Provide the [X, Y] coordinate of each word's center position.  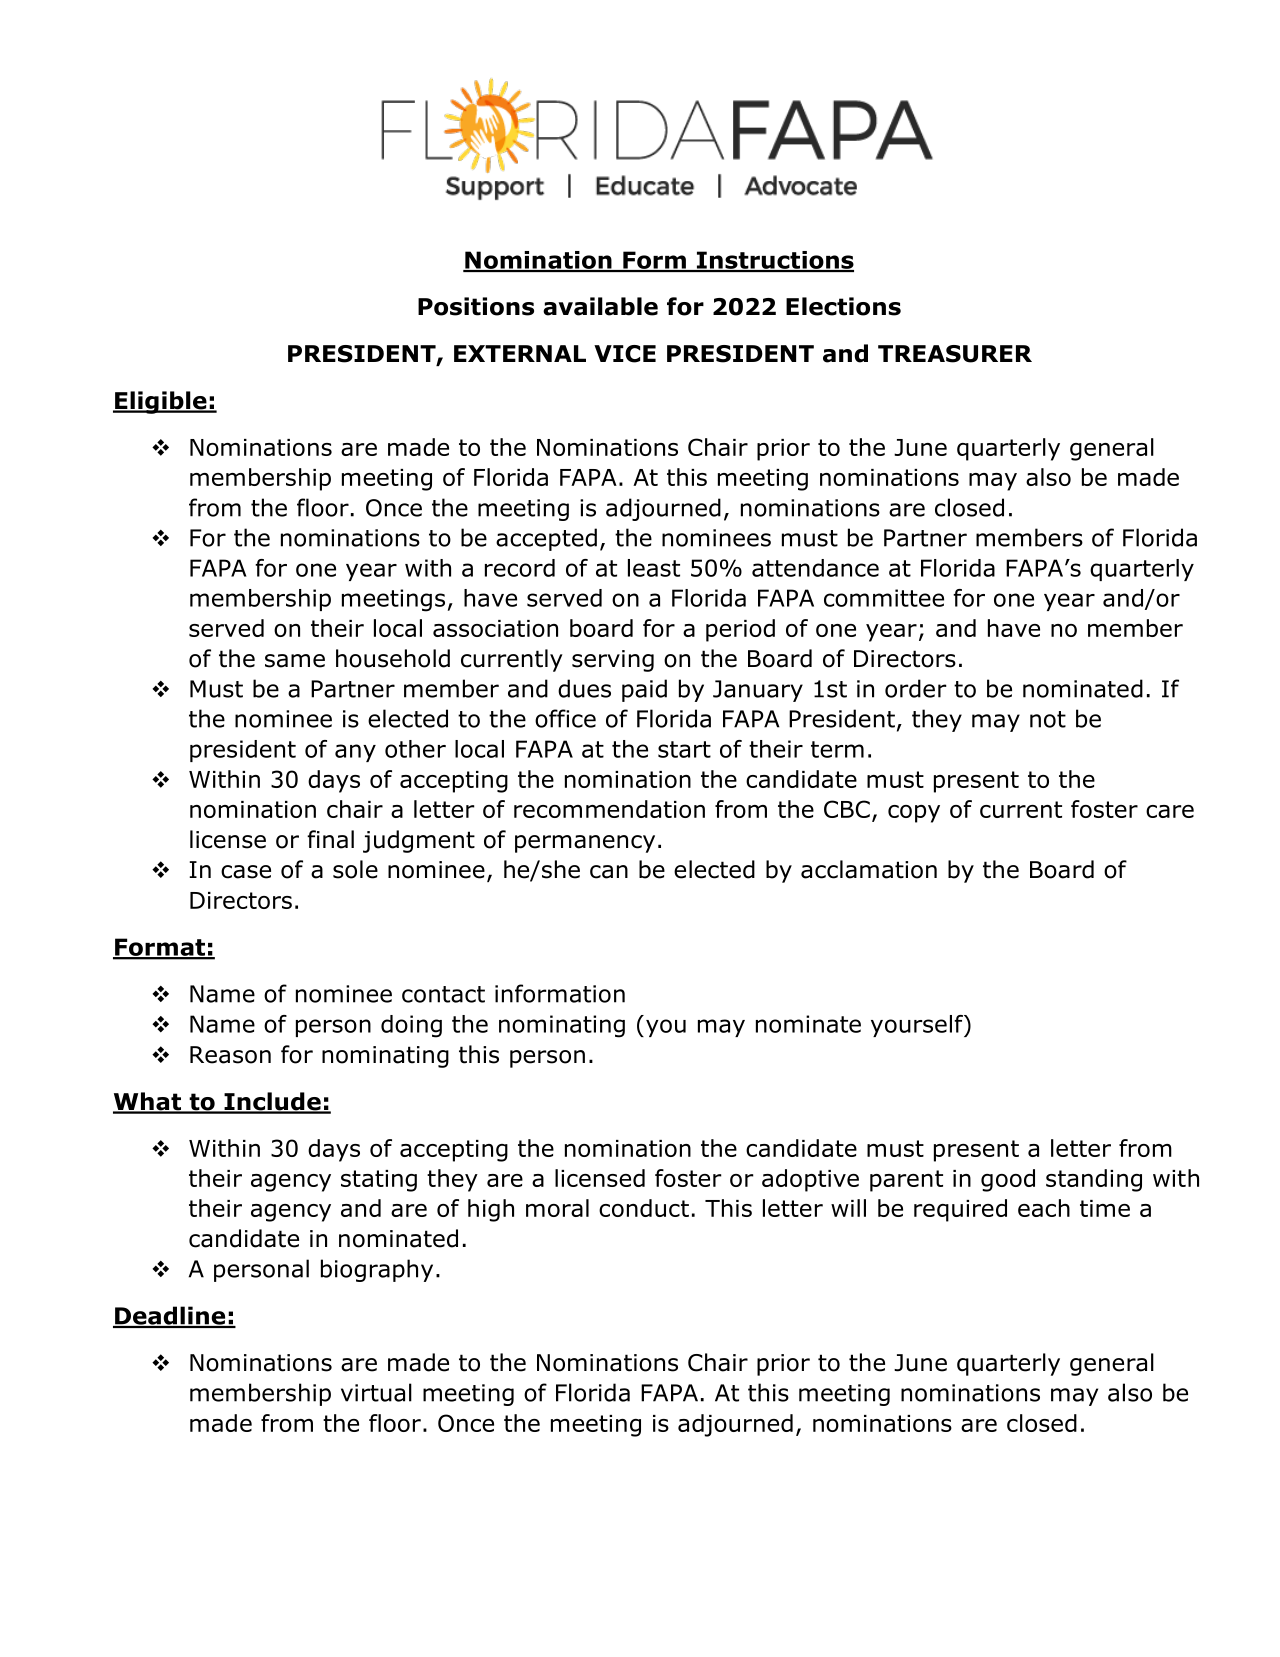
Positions [476, 306]
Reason [230, 1055]
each [1044, 1208]
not [1048, 719]
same [295, 661]
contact [443, 994]
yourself [918, 1026]
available [600, 306]
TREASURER [955, 354]
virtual [376, 1392]
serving [613, 661]
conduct [644, 1208]
